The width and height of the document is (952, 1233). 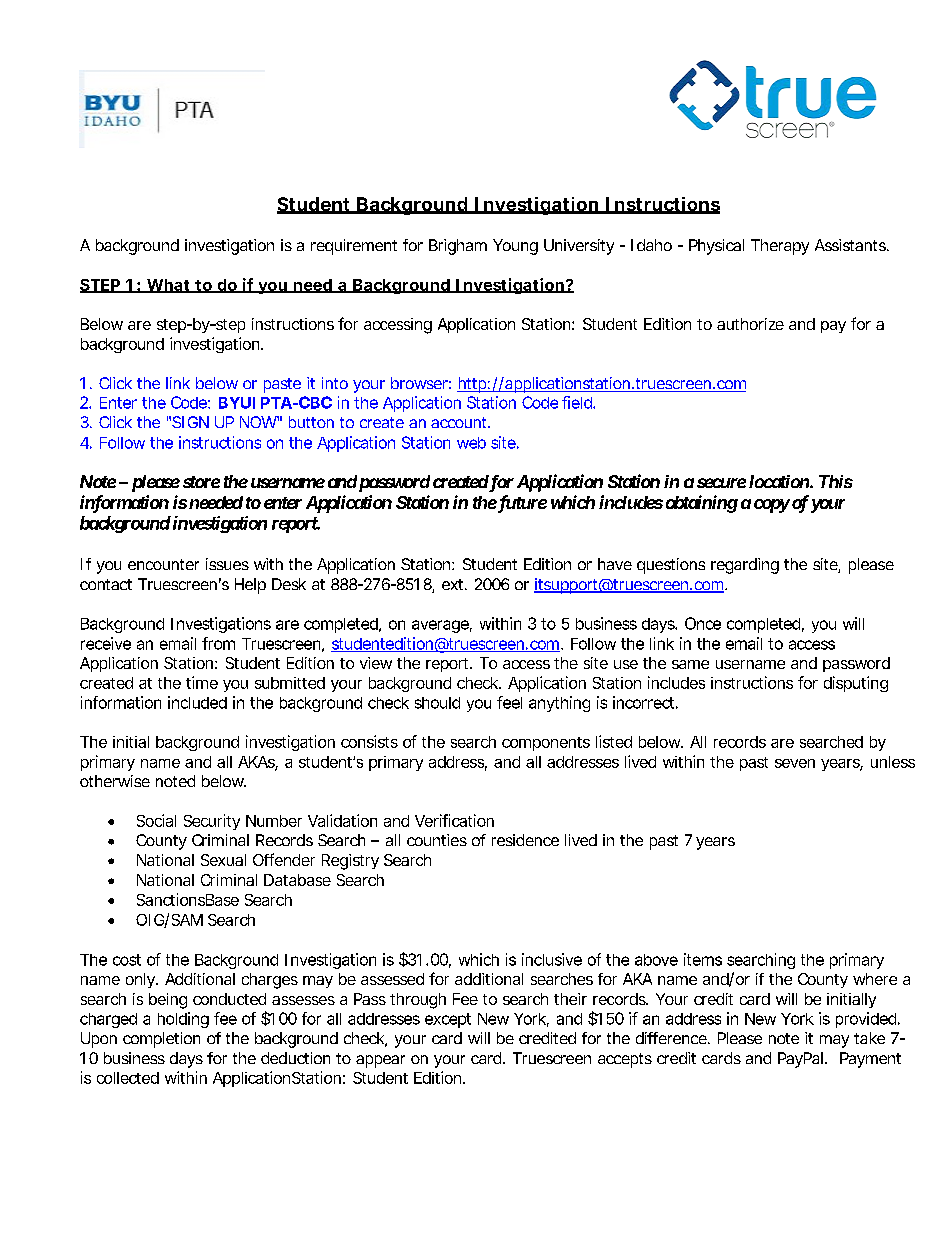 What do you see at coordinates (579, 247) in the document?
I see `University` at bounding box center [579, 247].
